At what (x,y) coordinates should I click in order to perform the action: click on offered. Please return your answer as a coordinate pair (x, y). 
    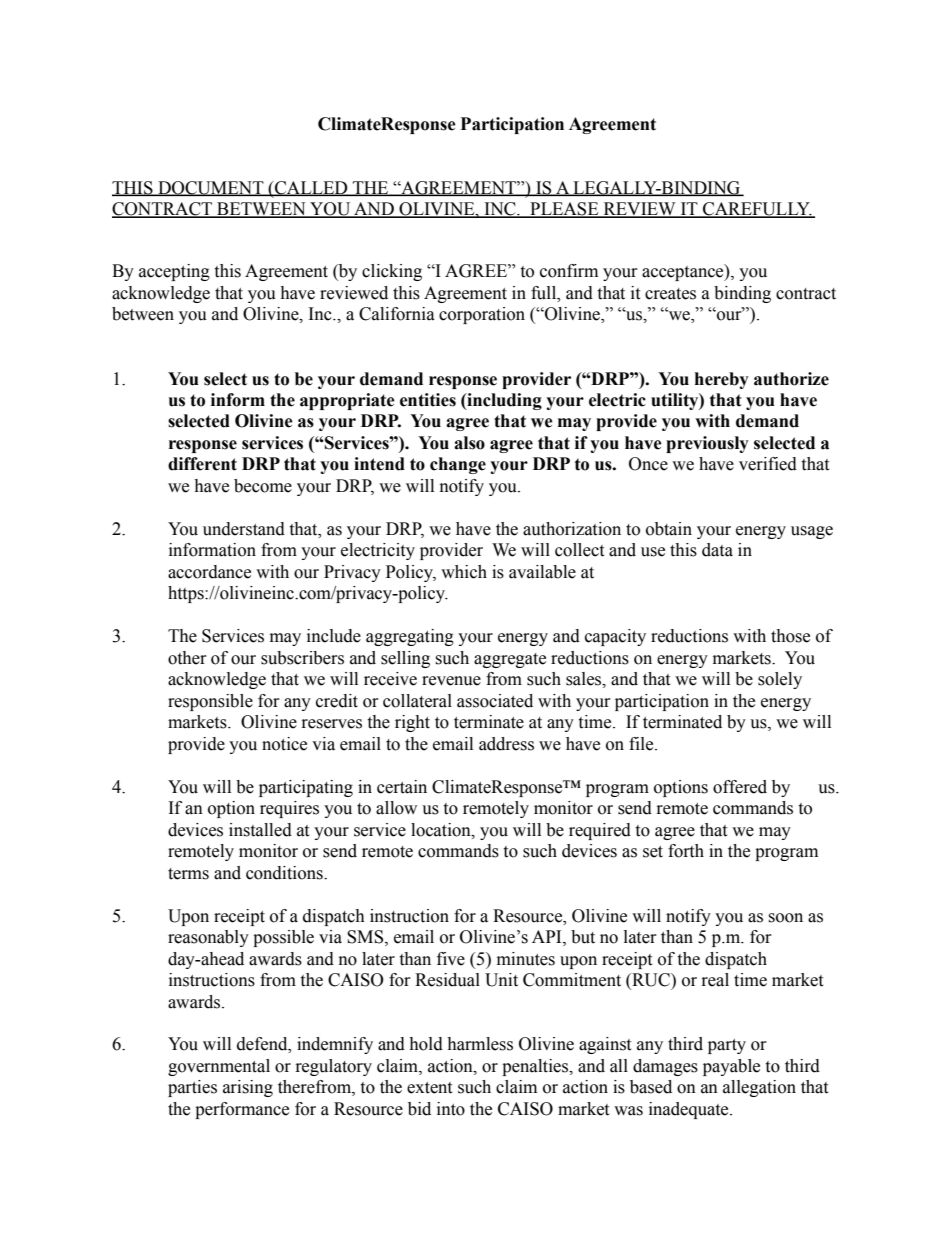
    Looking at the image, I should click on (740, 787).
